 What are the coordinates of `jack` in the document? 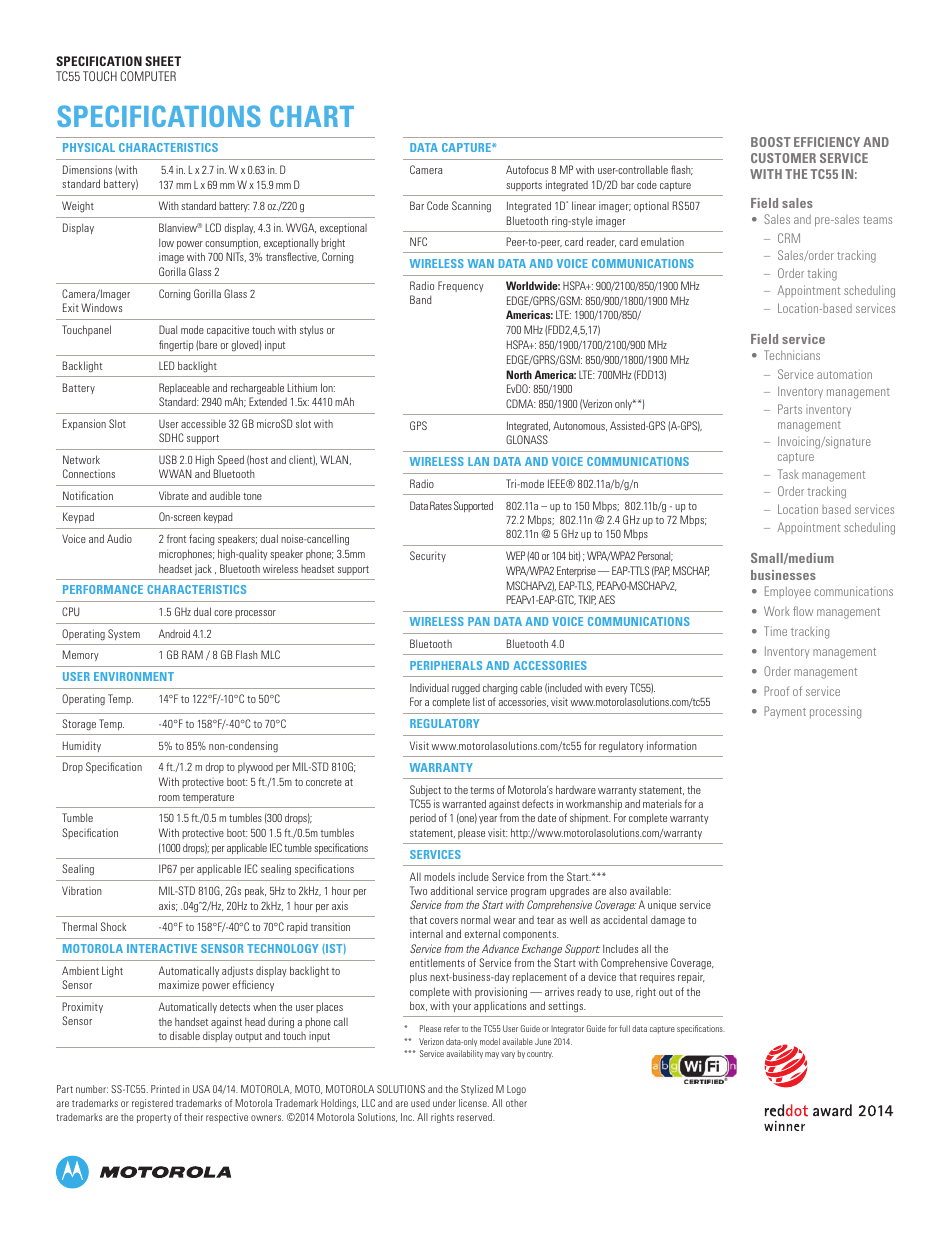 It's located at (203, 570).
